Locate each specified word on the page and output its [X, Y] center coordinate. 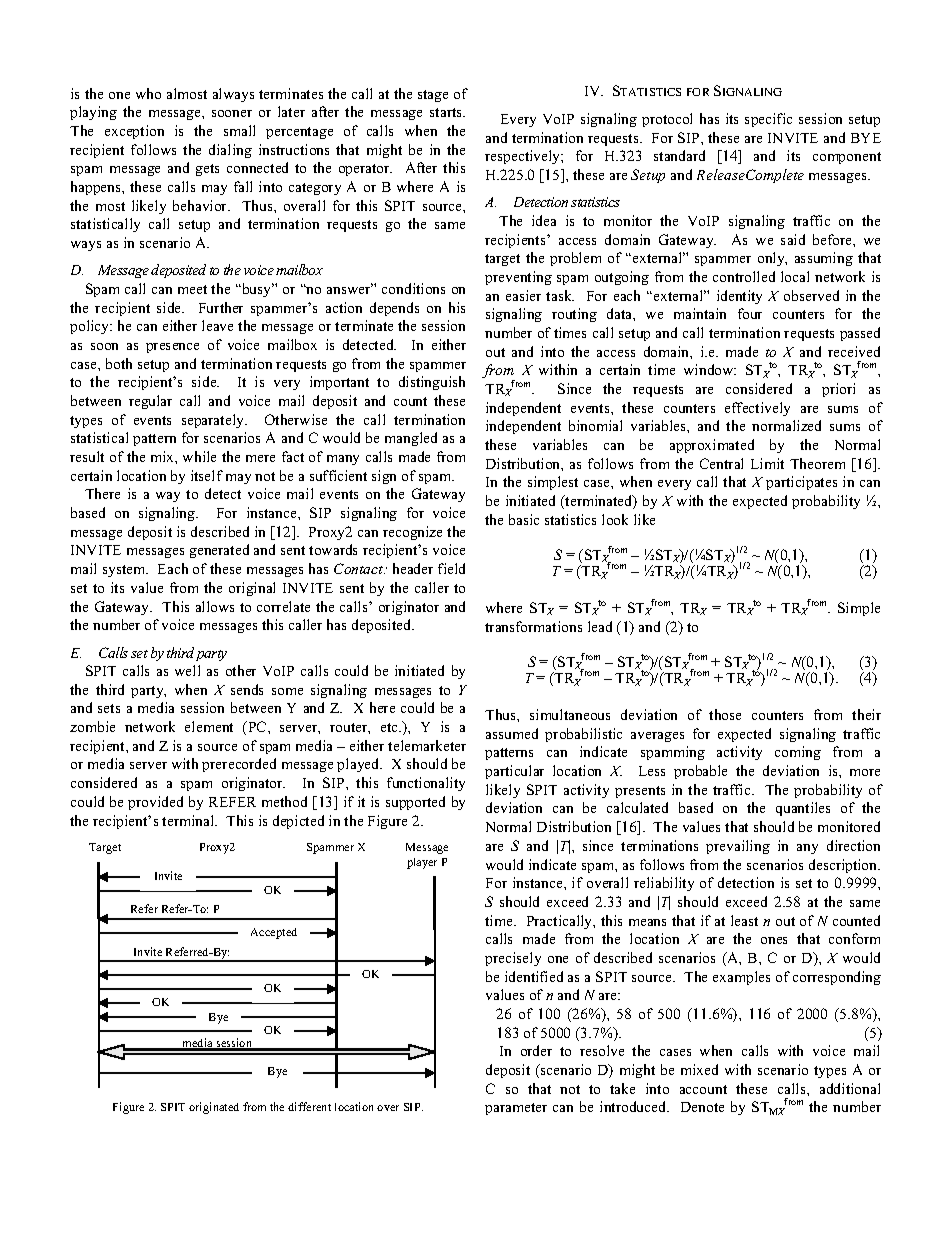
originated [214, 1108]
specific [768, 120]
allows [215, 606]
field [451, 568]
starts [447, 112]
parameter [516, 1109]
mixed [699, 1069]
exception [134, 132]
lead [600, 626]
